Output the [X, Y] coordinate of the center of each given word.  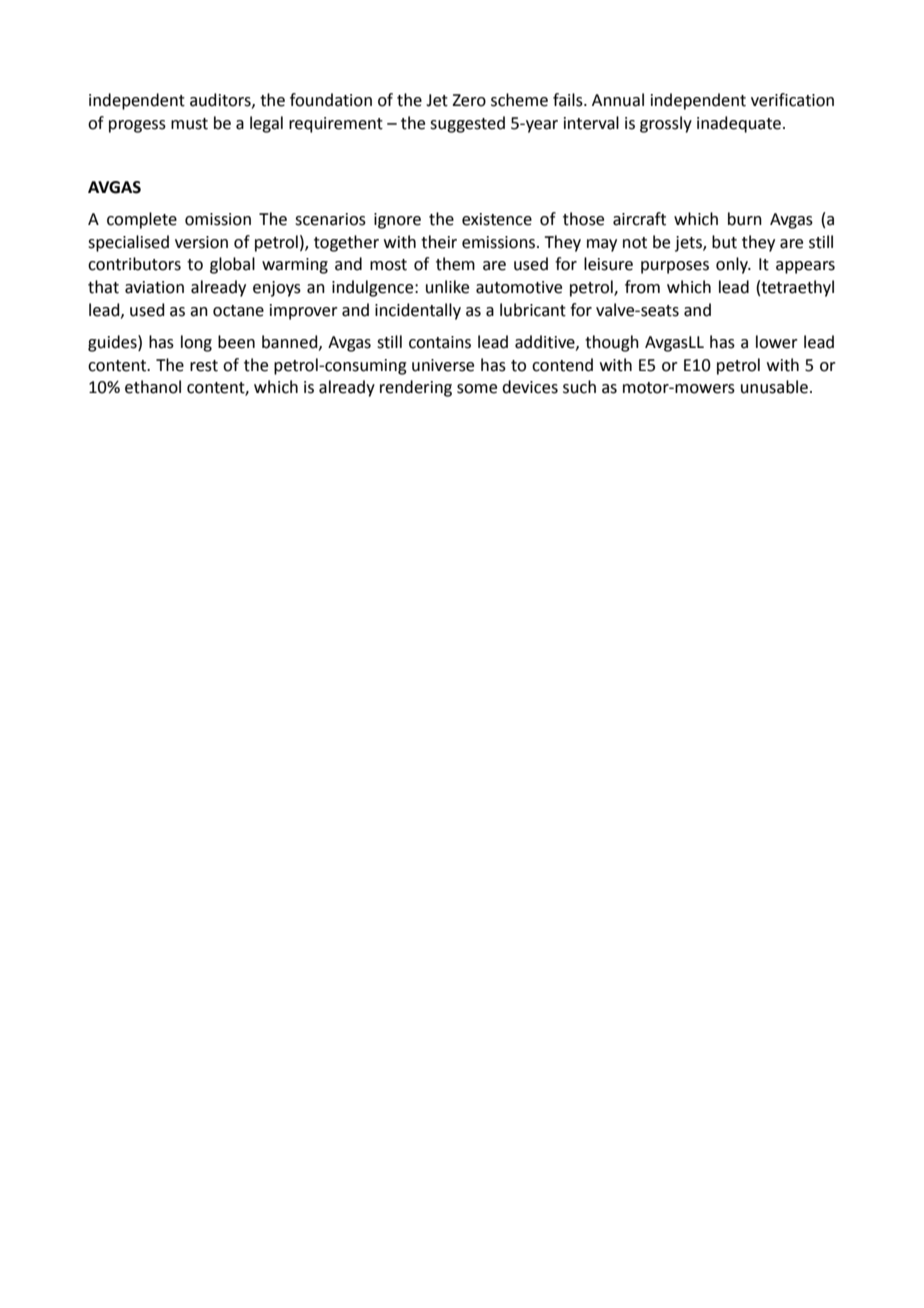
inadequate [739, 124]
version [201, 242]
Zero [469, 100]
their [439, 242]
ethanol [153, 387]
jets [689, 244]
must [189, 124]
